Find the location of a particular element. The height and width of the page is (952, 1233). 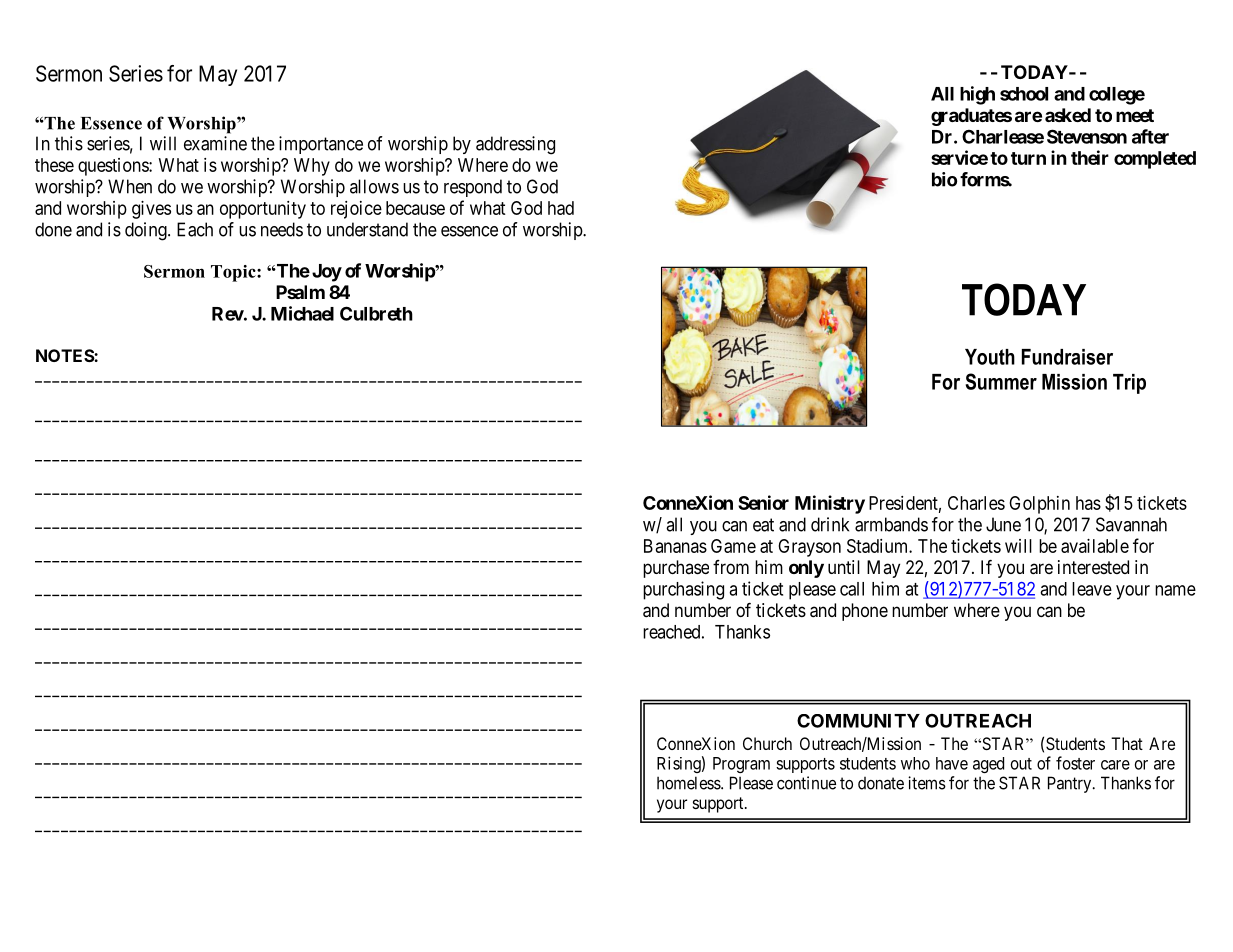

Michael is located at coordinates (302, 313).
